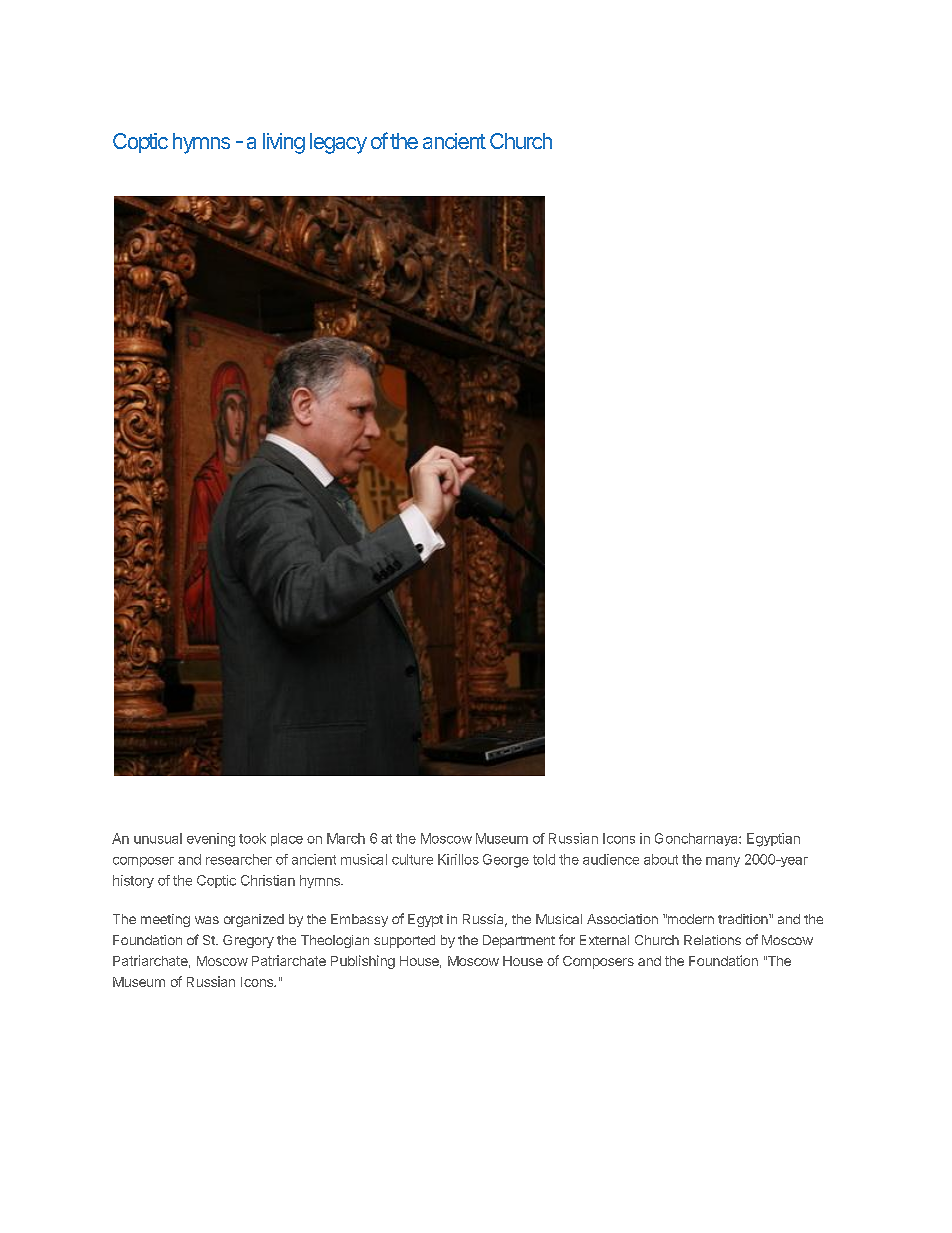  What do you see at coordinates (211, 840) in the document?
I see `evening` at bounding box center [211, 840].
